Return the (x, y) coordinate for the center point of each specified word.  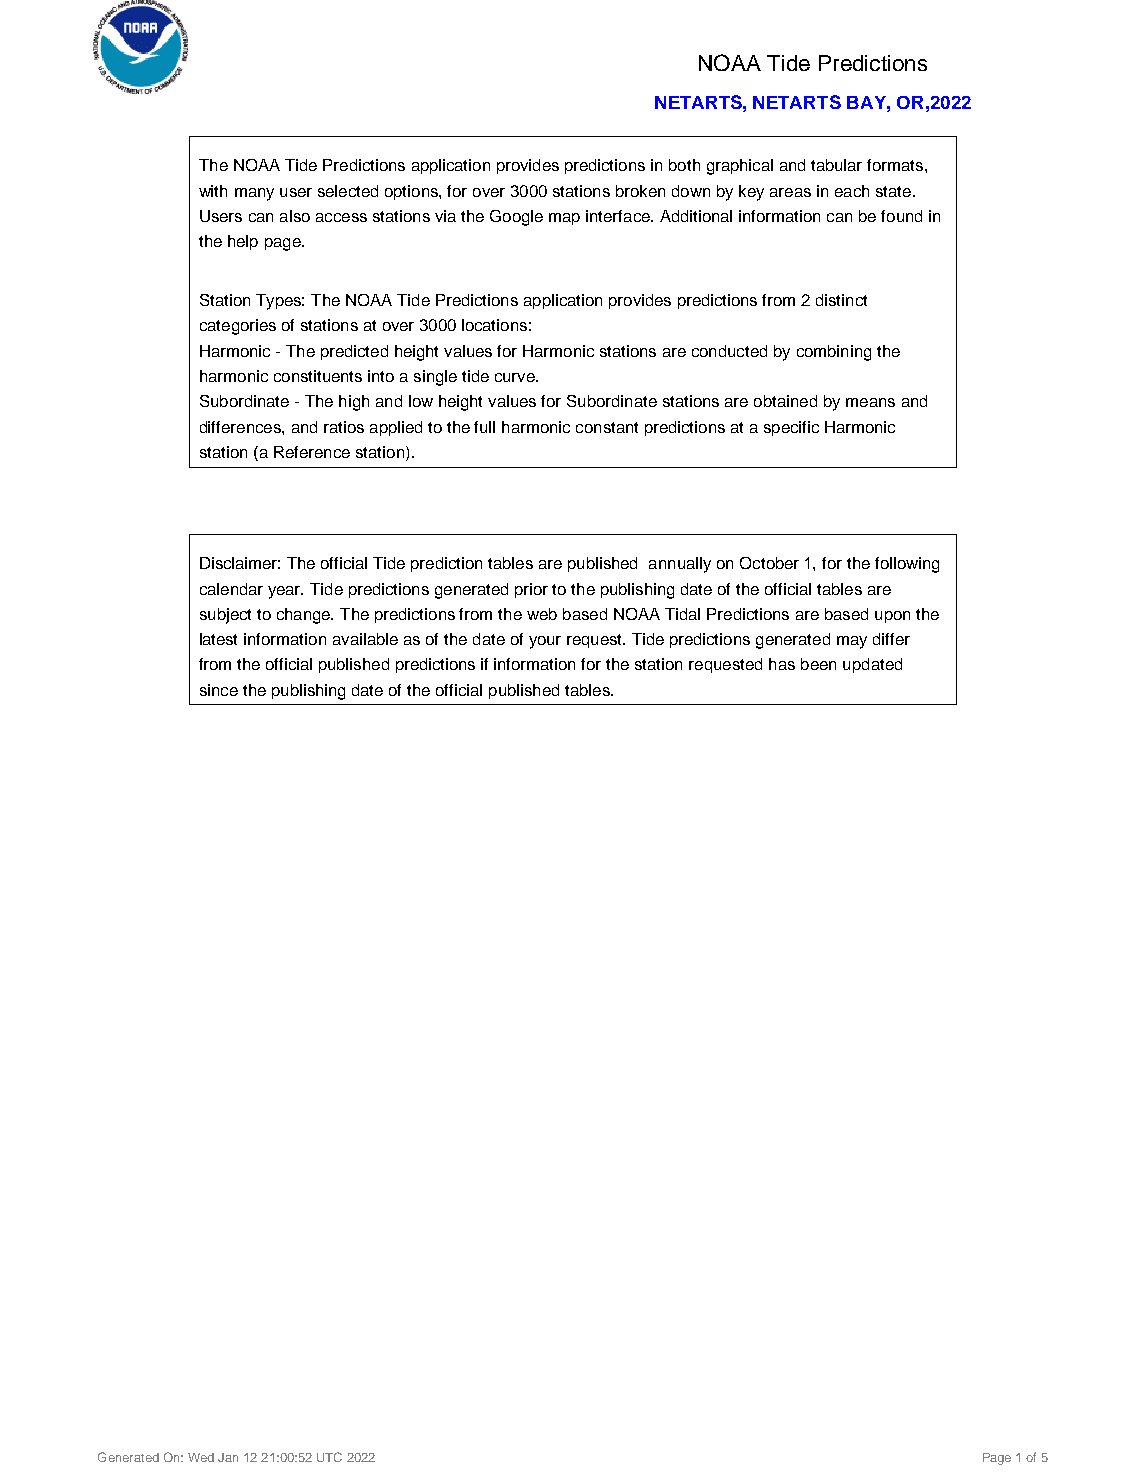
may (852, 642)
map (564, 219)
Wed (201, 1457)
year (285, 592)
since (219, 690)
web (542, 614)
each (852, 191)
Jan (228, 1457)
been (818, 664)
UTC (329, 1457)
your (545, 642)
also (295, 216)
